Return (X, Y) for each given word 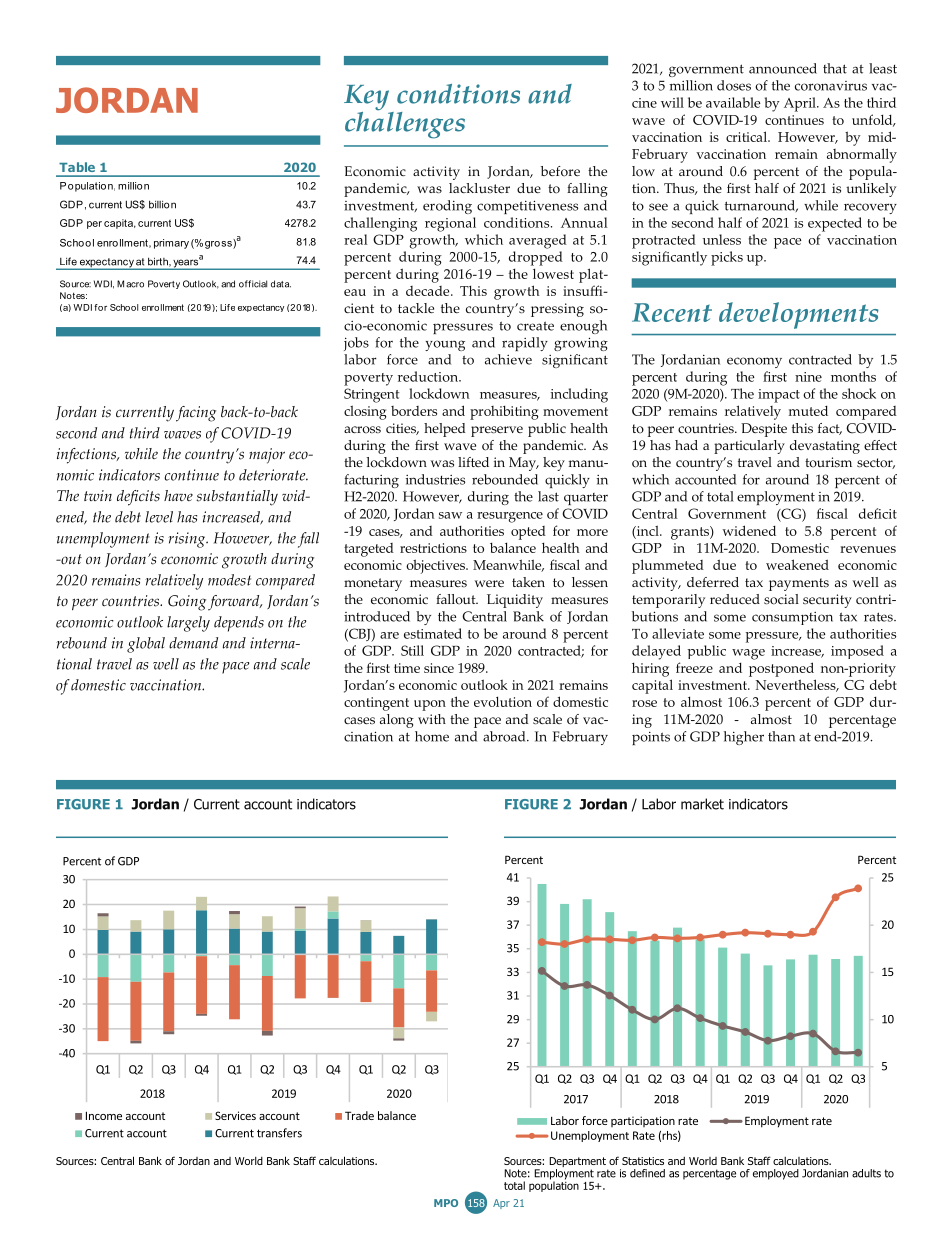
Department (578, 1163)
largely (188, 624)
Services (235, 1115)
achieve (508, 359)
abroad (505, 736)
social (781, 599)
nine (808, 377)
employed (776, 1174)
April (801, 104)
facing (196, 414)
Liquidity (515, 601)
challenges (405, 124)
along (397, 721)
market (702, 804)
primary (171, 244)
